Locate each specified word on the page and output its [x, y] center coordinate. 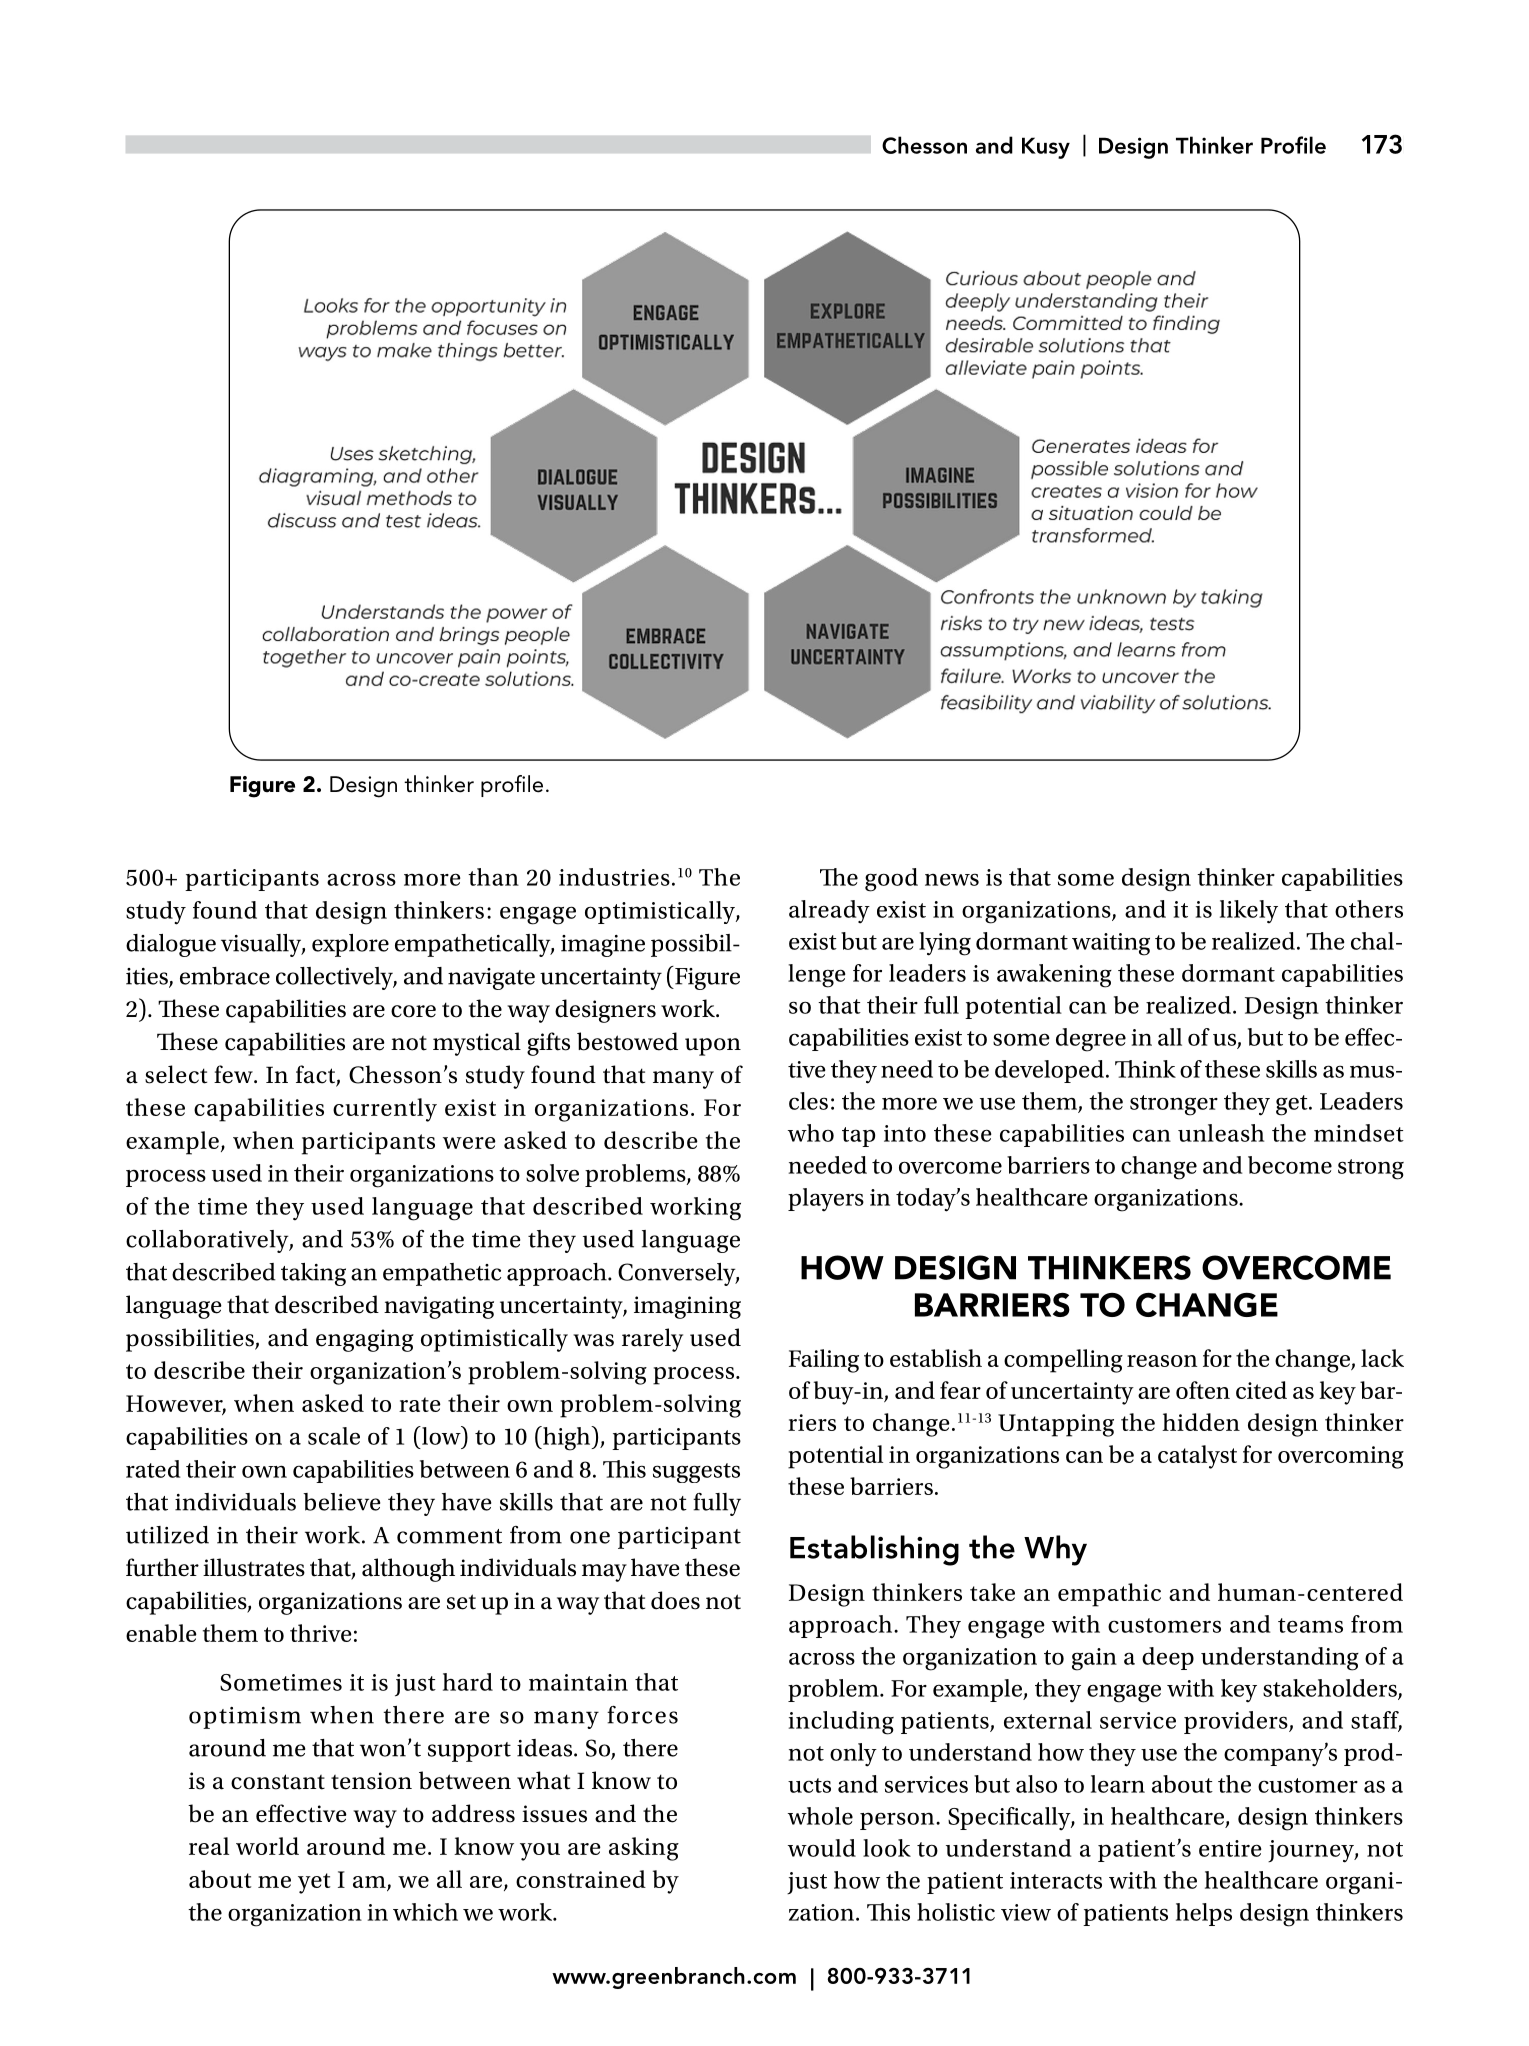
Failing [824, 1361]
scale [334, 1436]
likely [1249, 912]
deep [1168, 1658]
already [829, 912]
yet [314, 1883]
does [675, 1600]
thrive [321, 1633]
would [822, 1848]
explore [350, 945]
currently [385, 1110]
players [826, 1200]
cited [1261, 1390]
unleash [1221, 1133]
